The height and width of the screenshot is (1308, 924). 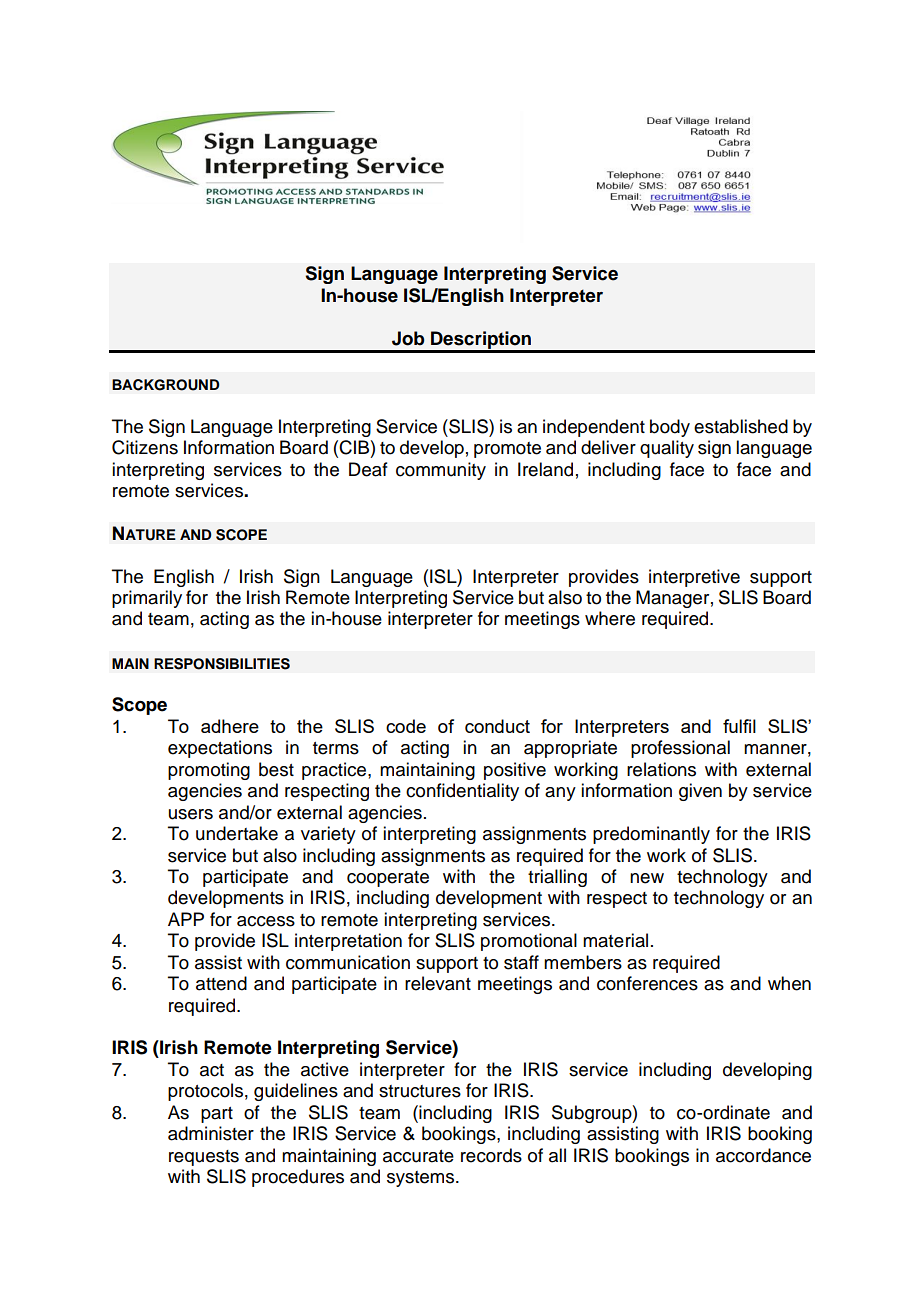 What do you see at coordinates (491, 1155) in the screenshot?
I see `records` at bounding box center [491, 1155].
